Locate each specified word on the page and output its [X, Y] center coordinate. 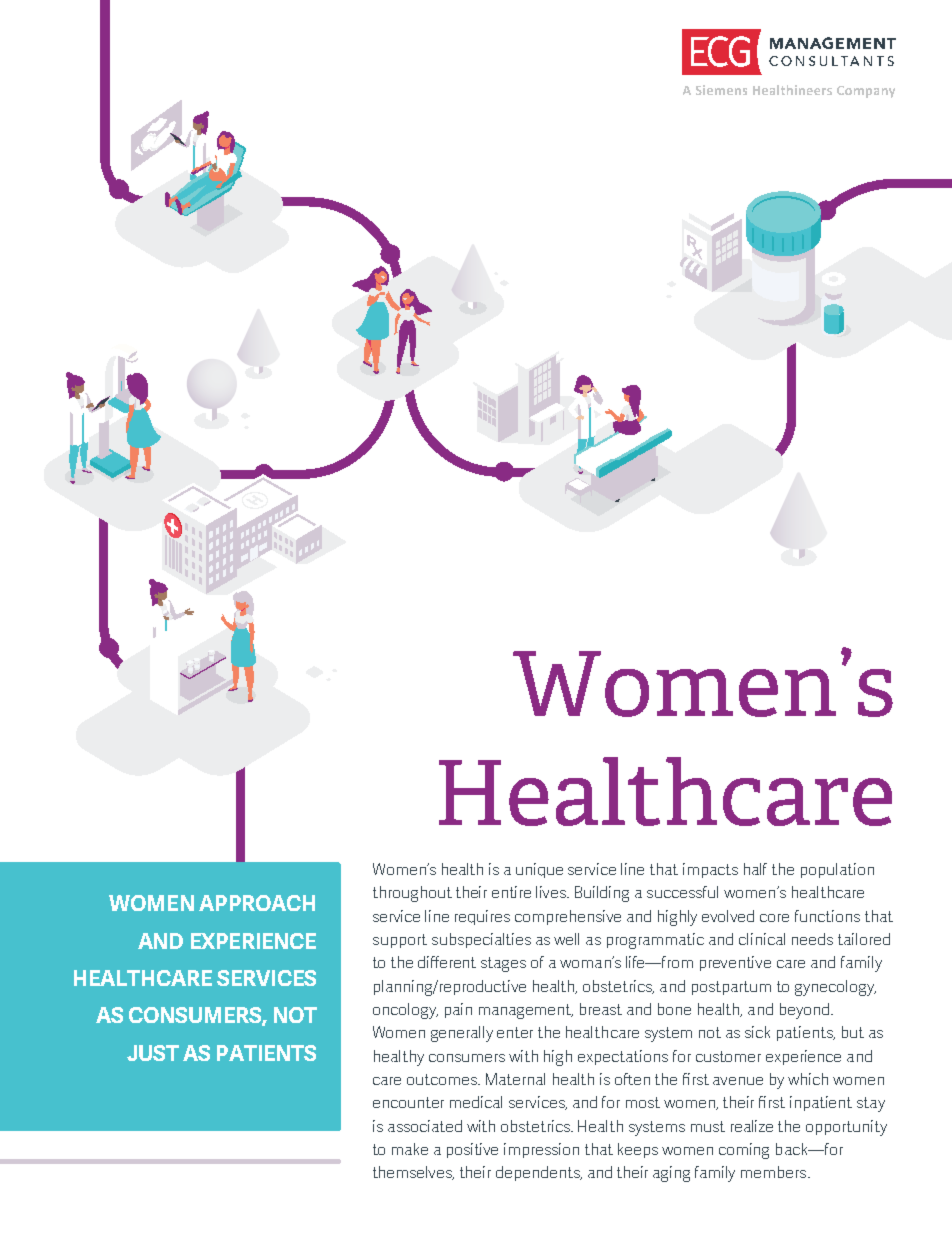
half [755, 869]
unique [539, 870]
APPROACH [257, 903]
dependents [539, 1173]
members [775, 1172]
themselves [413, 1173]
